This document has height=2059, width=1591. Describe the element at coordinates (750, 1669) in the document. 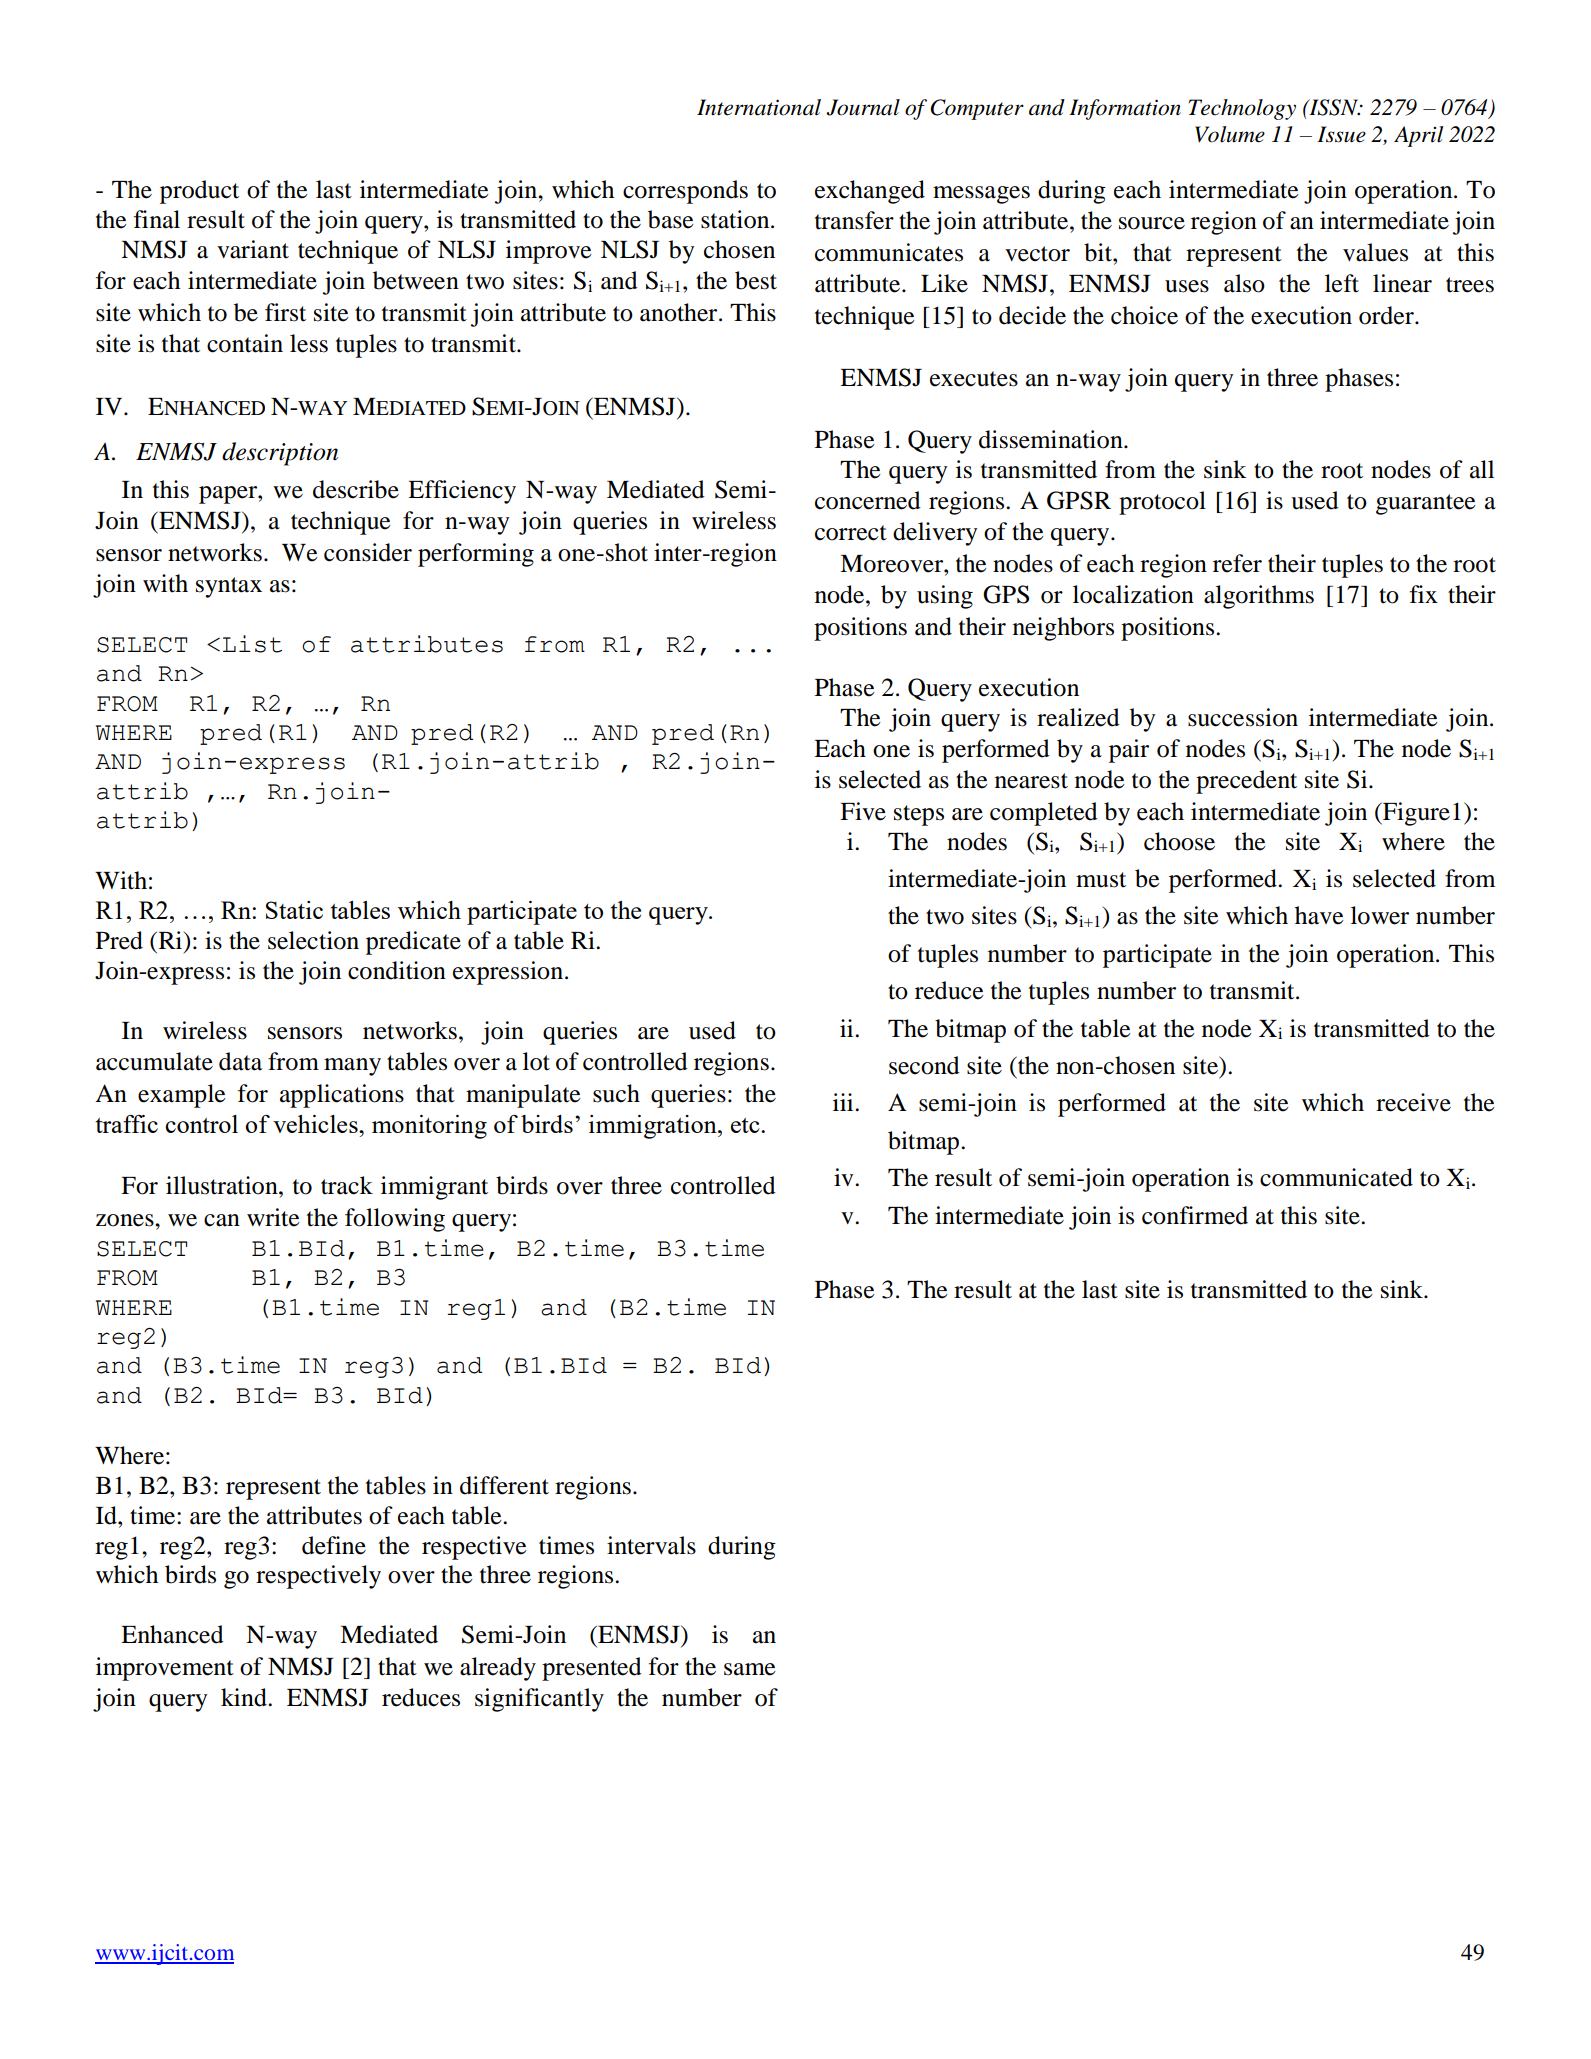

I see `same` at that location.
